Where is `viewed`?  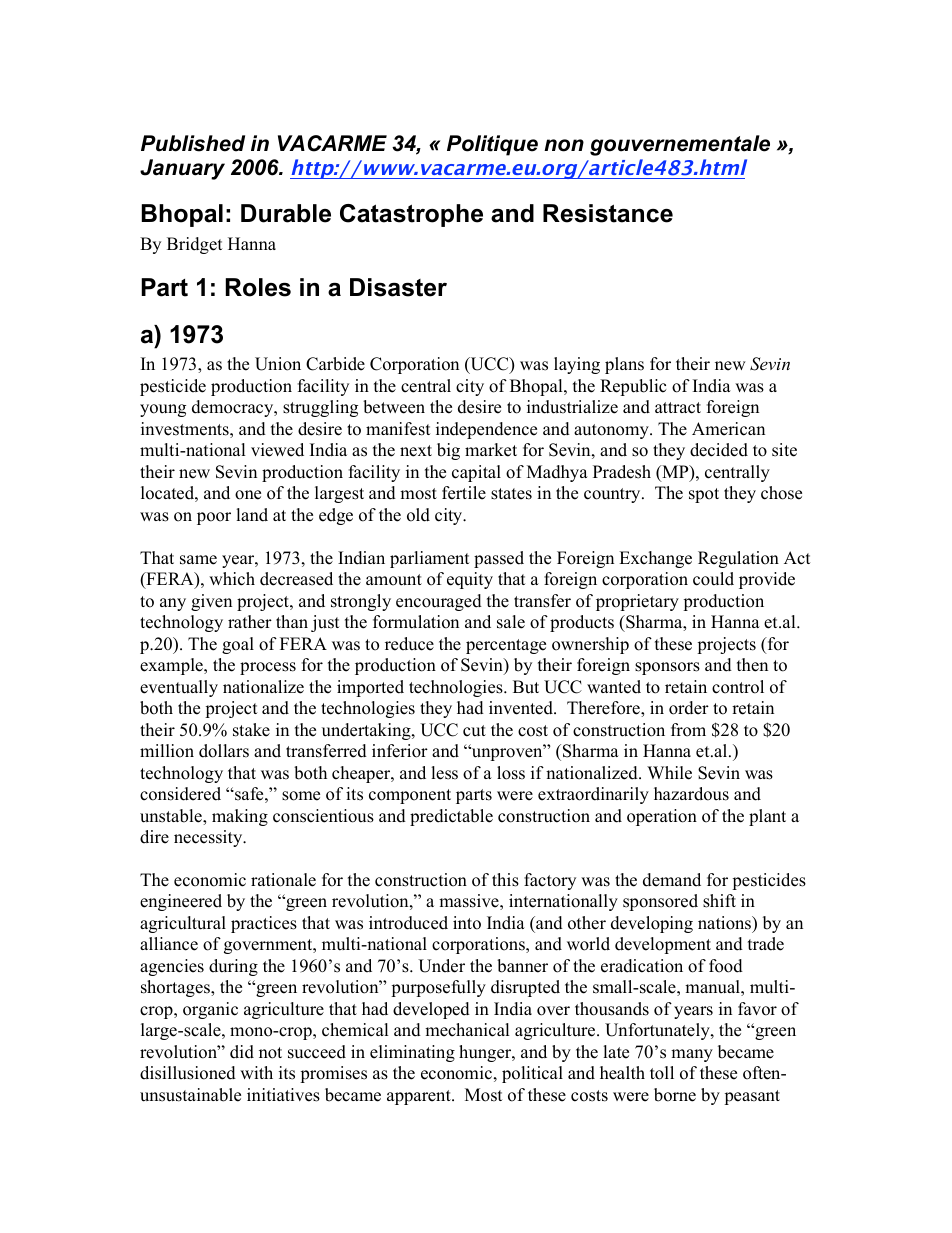
viewed is located at coordinates (277, 450).
